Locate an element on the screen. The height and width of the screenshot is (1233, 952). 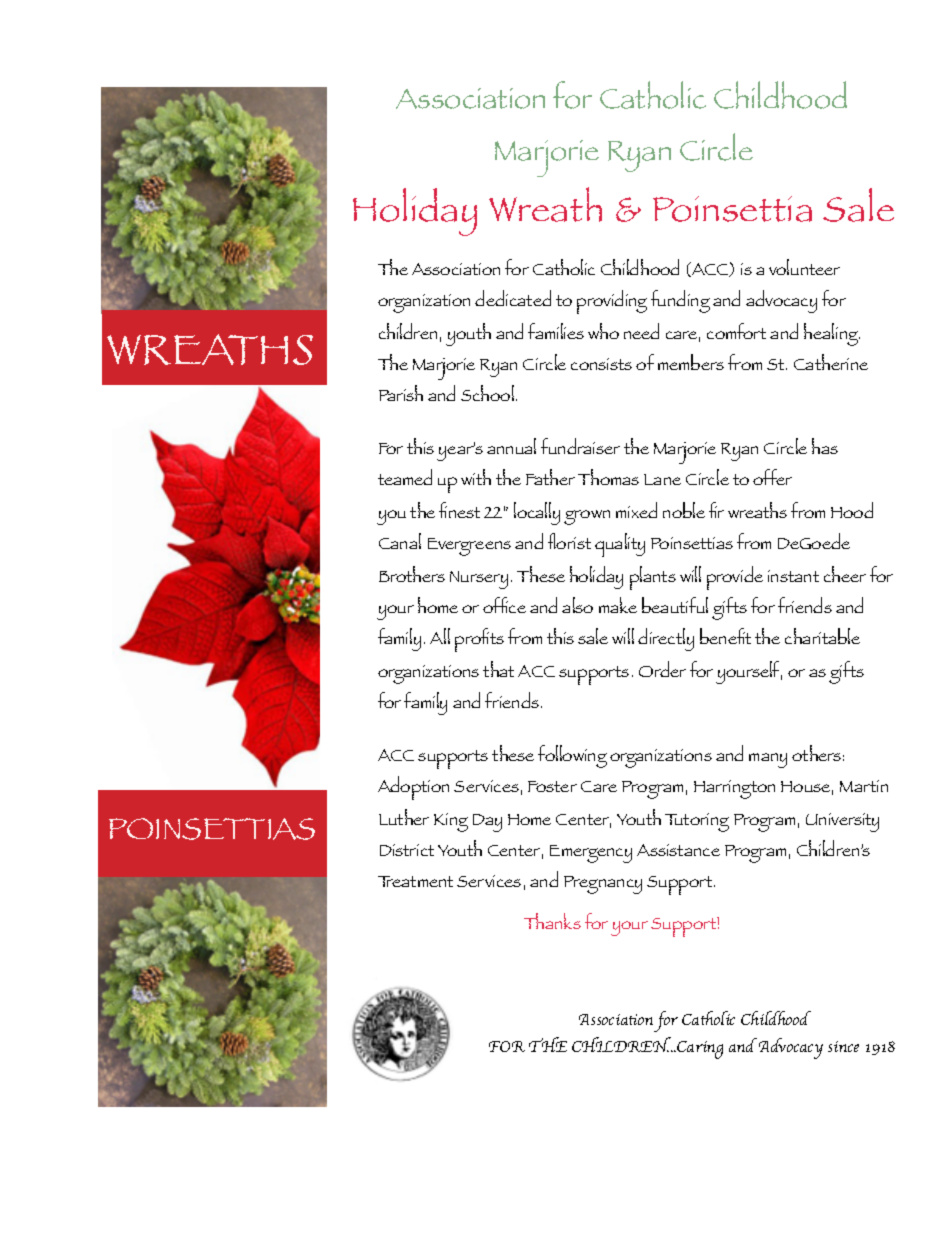
volunteer is located at coordinates (804, 267).
